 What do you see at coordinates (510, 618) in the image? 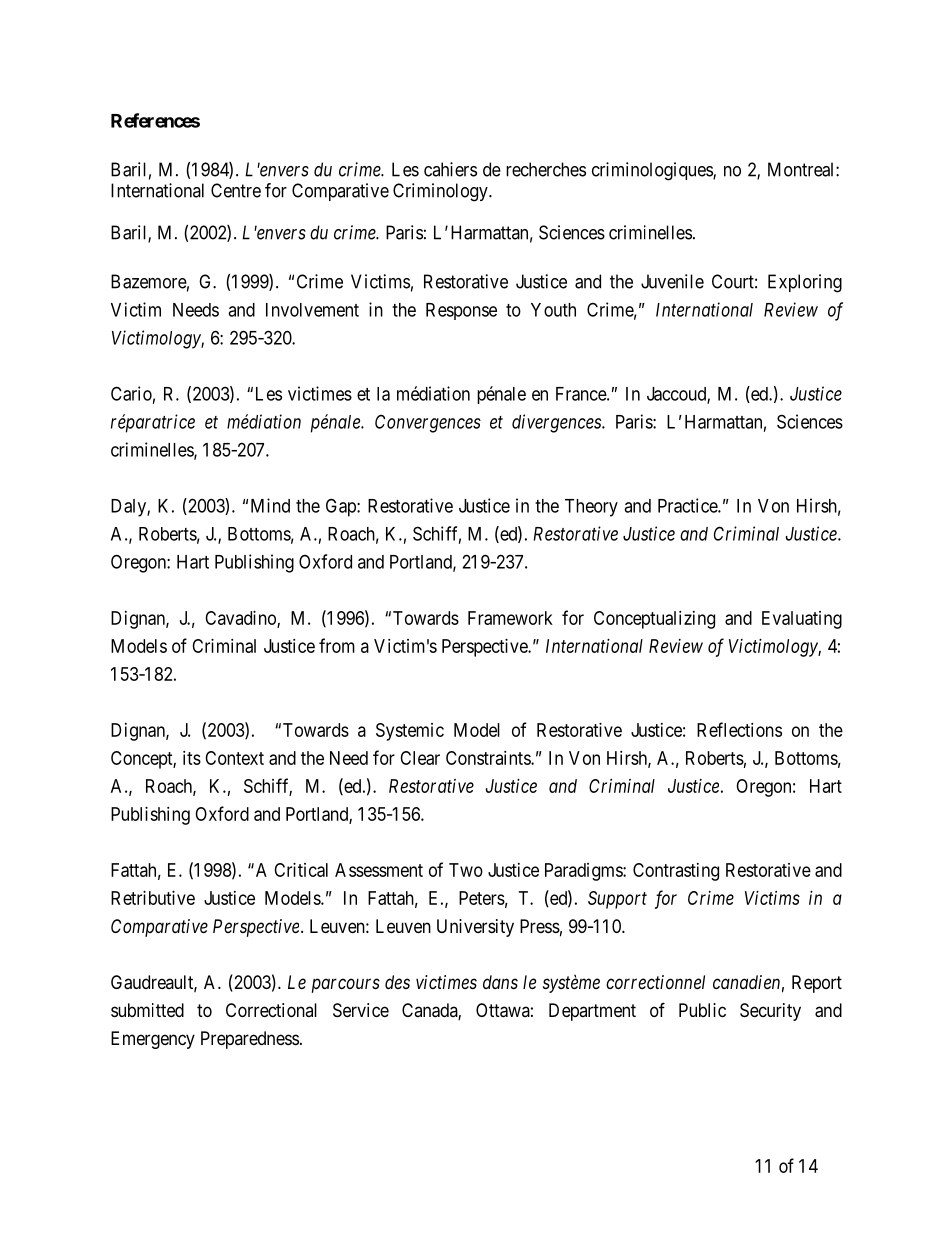
I see `Framework` at bounding box center [510, 618].
